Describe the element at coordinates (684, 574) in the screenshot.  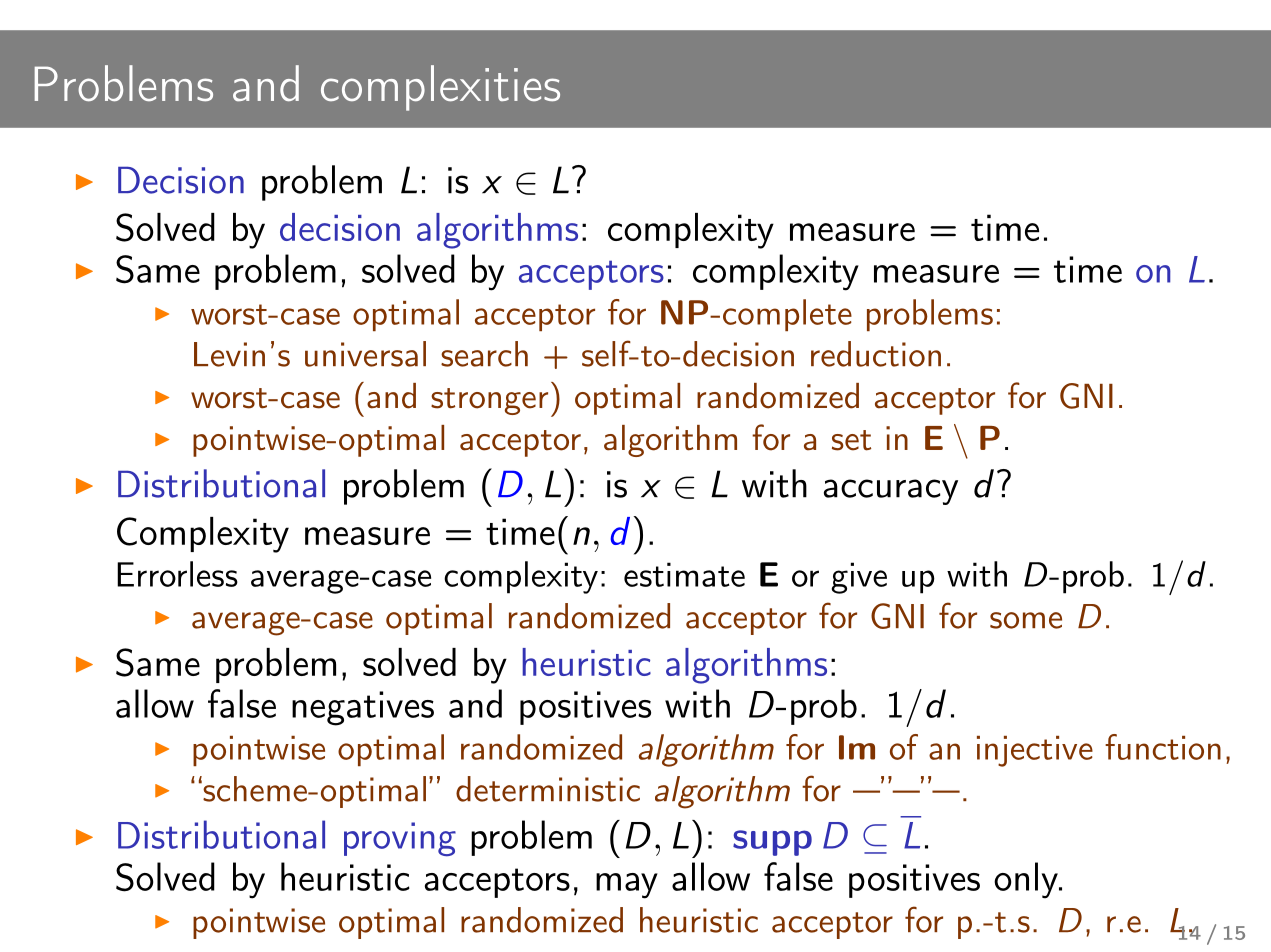
I see `estimate` at that location.
